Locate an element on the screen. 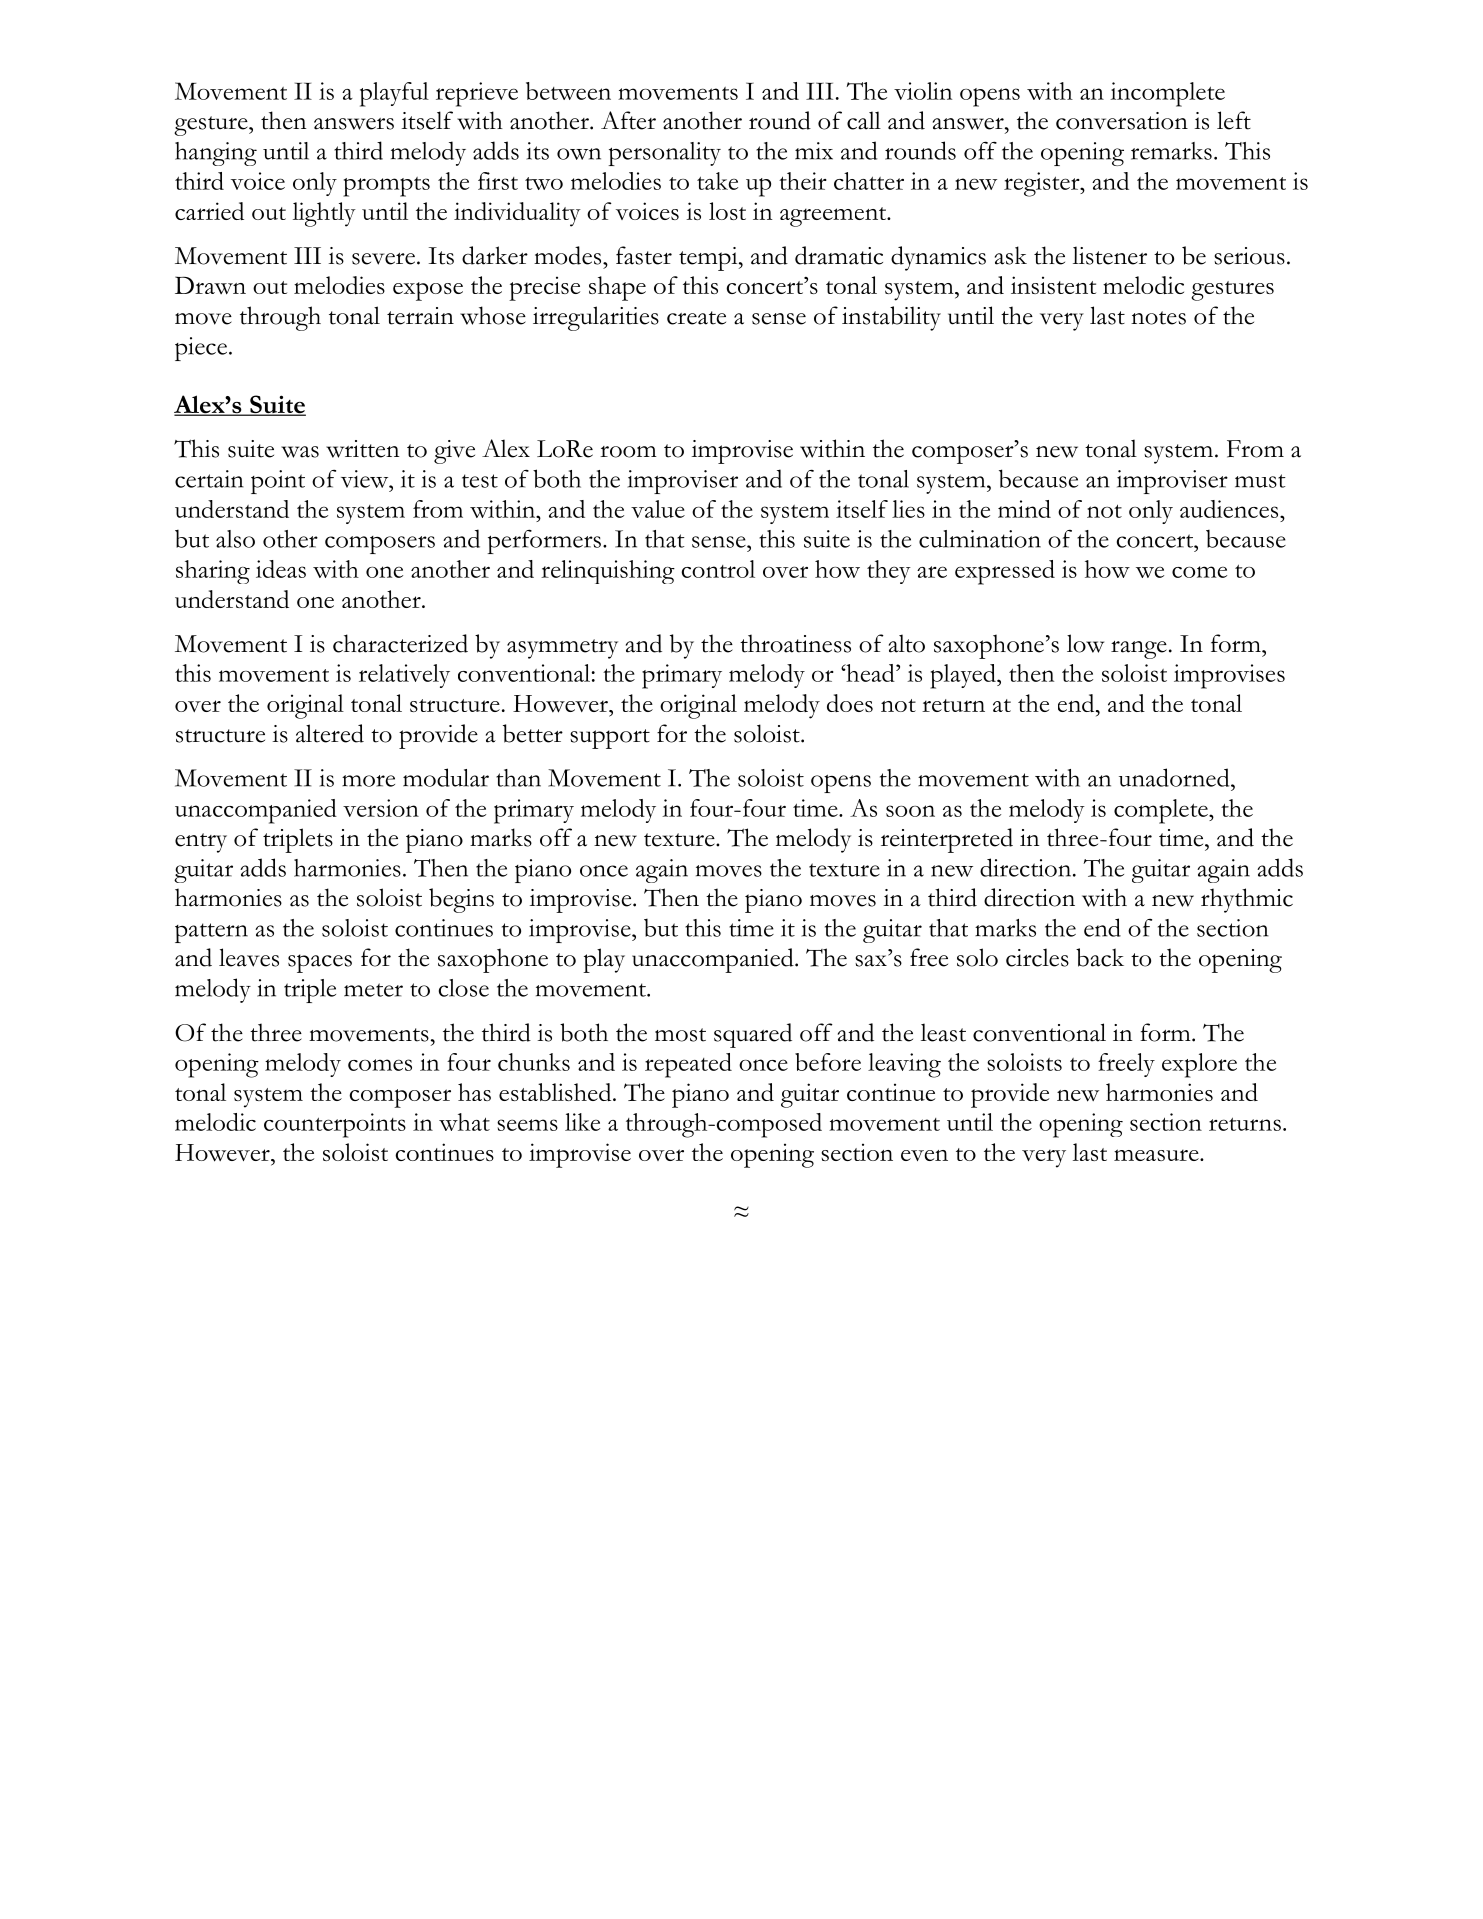 The image size is (1483, 1919). hanging is located at coordinates (216, 154).
